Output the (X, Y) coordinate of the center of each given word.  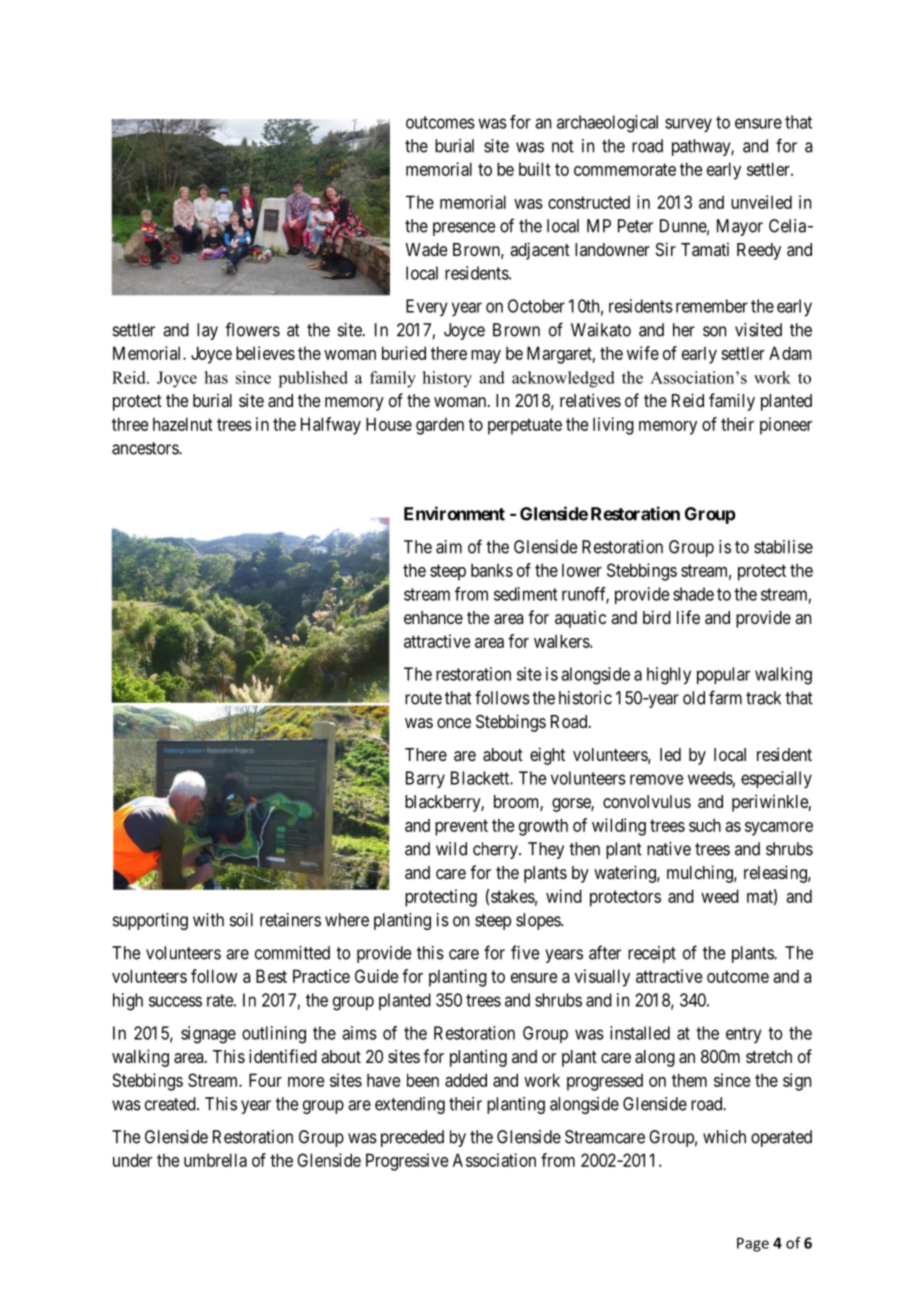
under (132, 1160)
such (705, 825)
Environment (454, 513)
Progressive (407, 1162)
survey (688, 125)
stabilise (783, 547)
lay (207, 331)
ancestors (146, 448)
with (208, 920)
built (535, 169)
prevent (461, 827)
